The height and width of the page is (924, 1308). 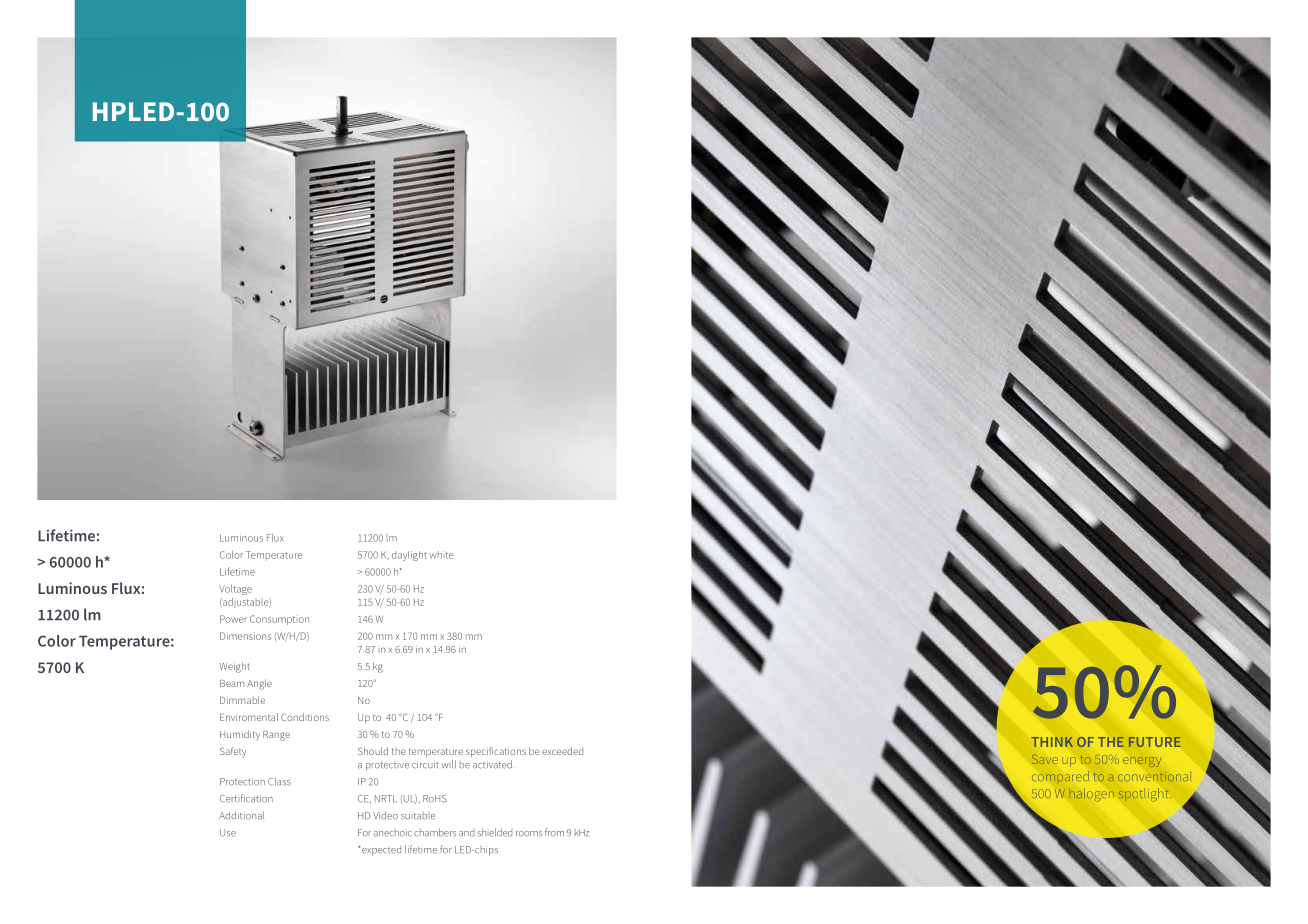 What do you see at coordinates (245, 636) in the page?
I see `Dimensions` at bounding box center [245, 636].
